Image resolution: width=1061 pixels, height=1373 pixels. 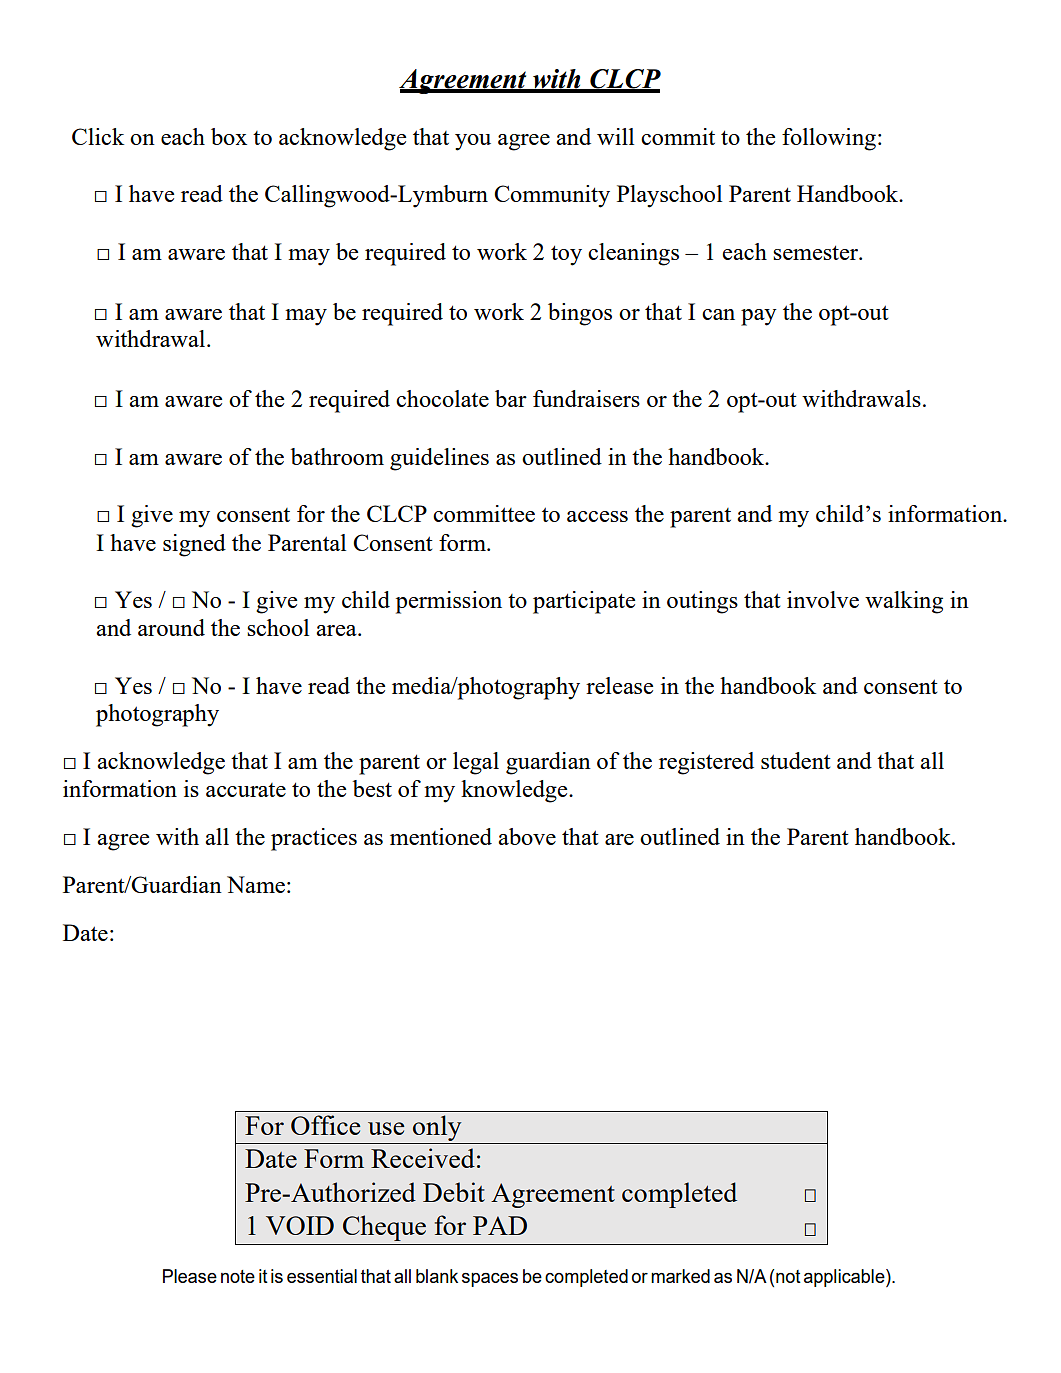 I want to click on around, so click(x=171, y=627).
